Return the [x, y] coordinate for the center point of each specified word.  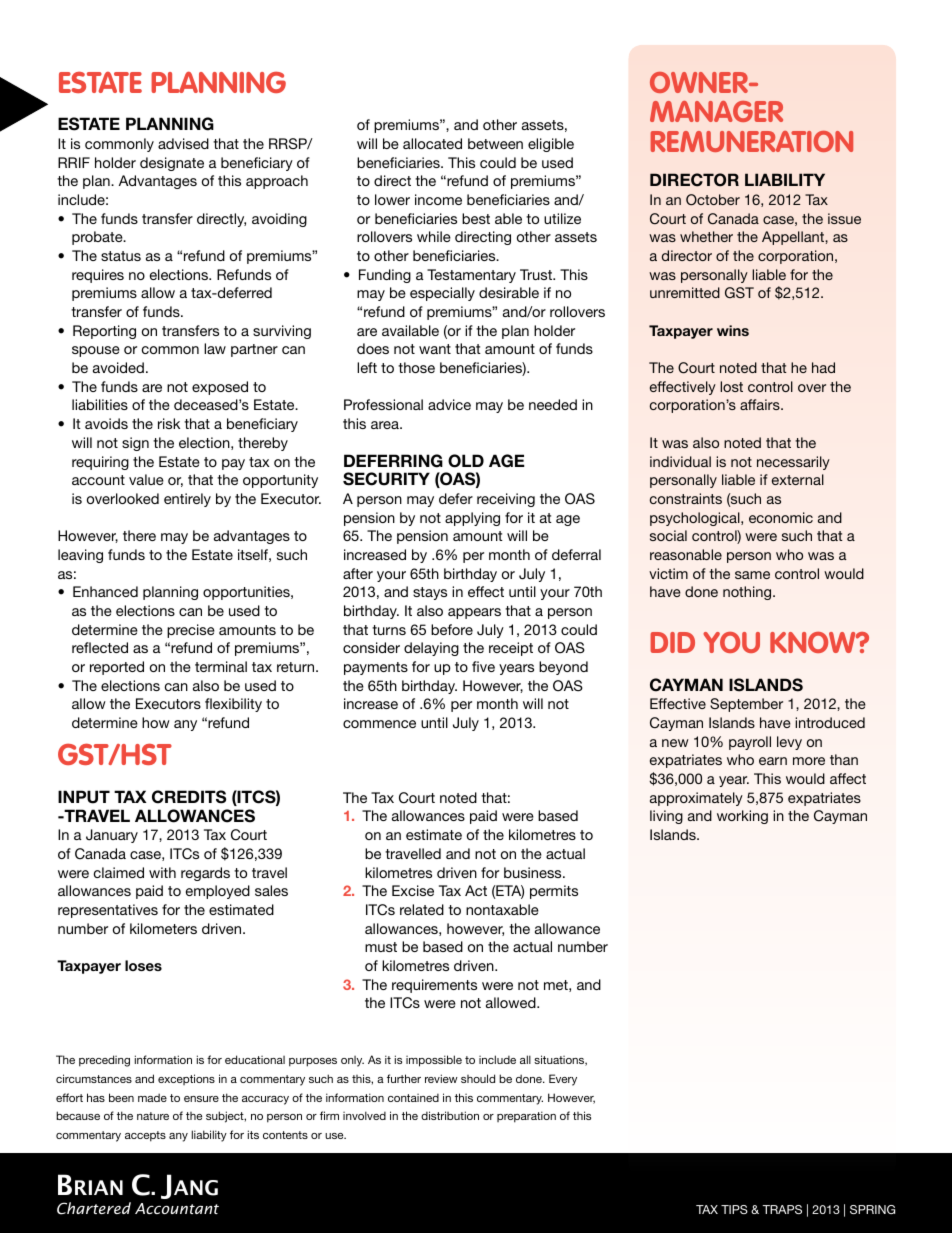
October [713, 200]
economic [781, 517]
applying [472, 519]
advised [183, 143]
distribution [450, 1115]
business [534, 872]
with [162, 872]
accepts [145, 1136]
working [742, 817]
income [438, 199]
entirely [187, 500]
